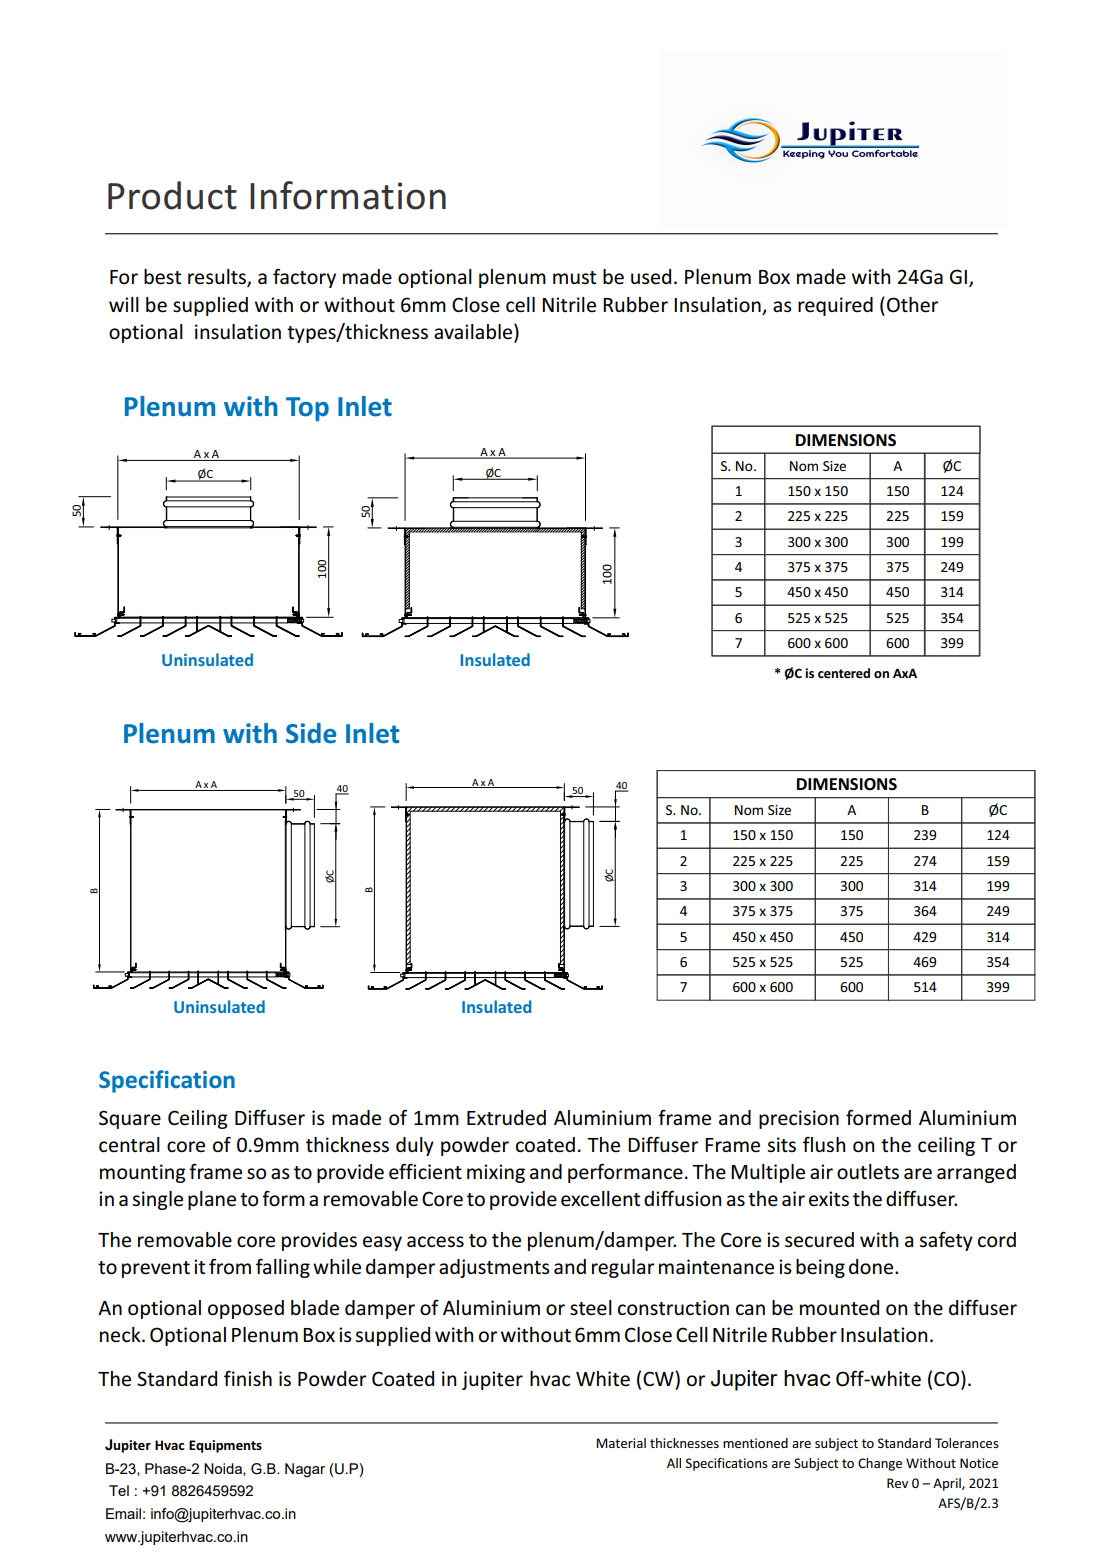 Image resolution: width=1103 pixels, height=1560 pixels. I want to click on centered, so click(844, 673).
